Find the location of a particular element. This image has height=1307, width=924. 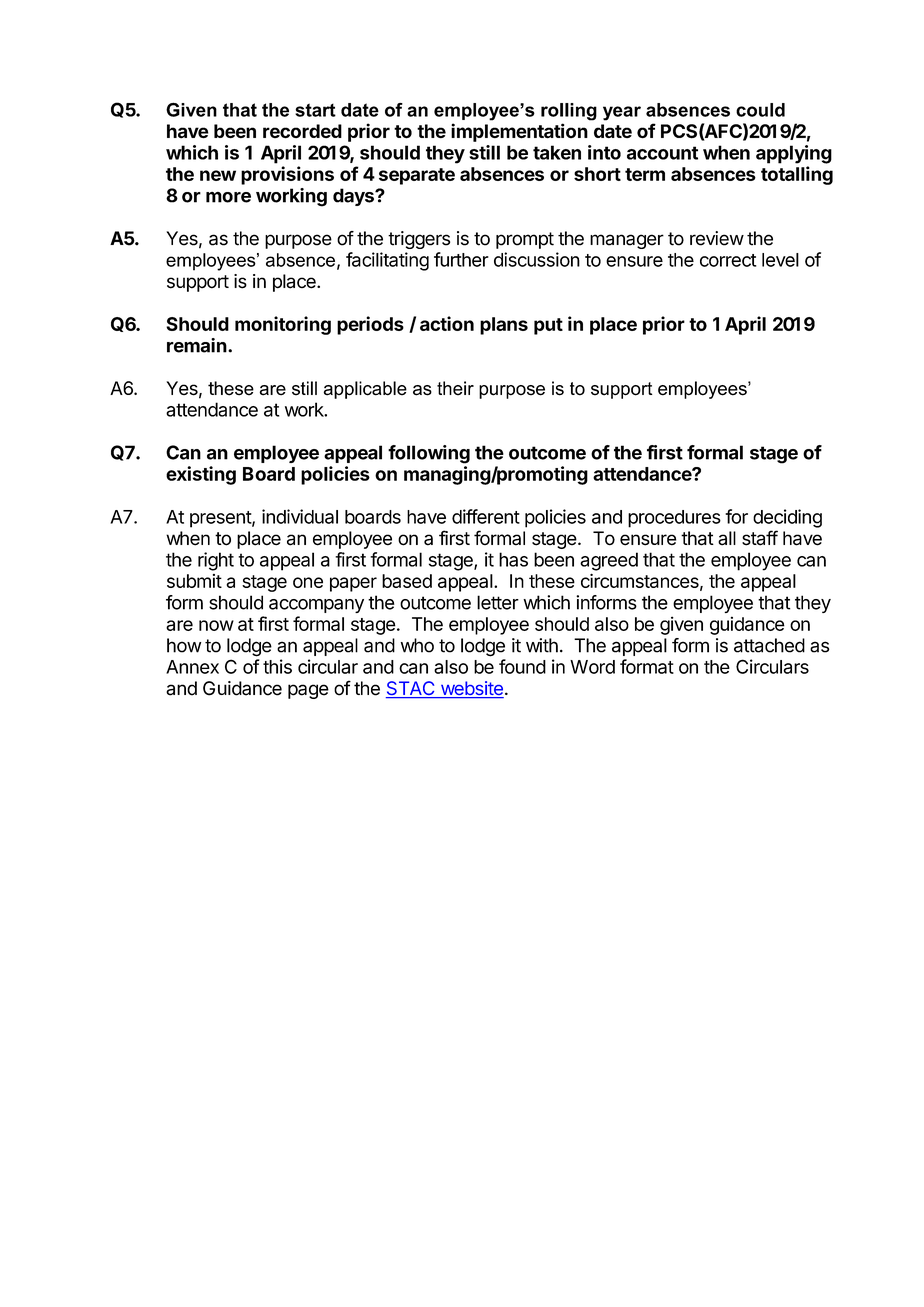

recorded is located at coordinates (302, 131).
